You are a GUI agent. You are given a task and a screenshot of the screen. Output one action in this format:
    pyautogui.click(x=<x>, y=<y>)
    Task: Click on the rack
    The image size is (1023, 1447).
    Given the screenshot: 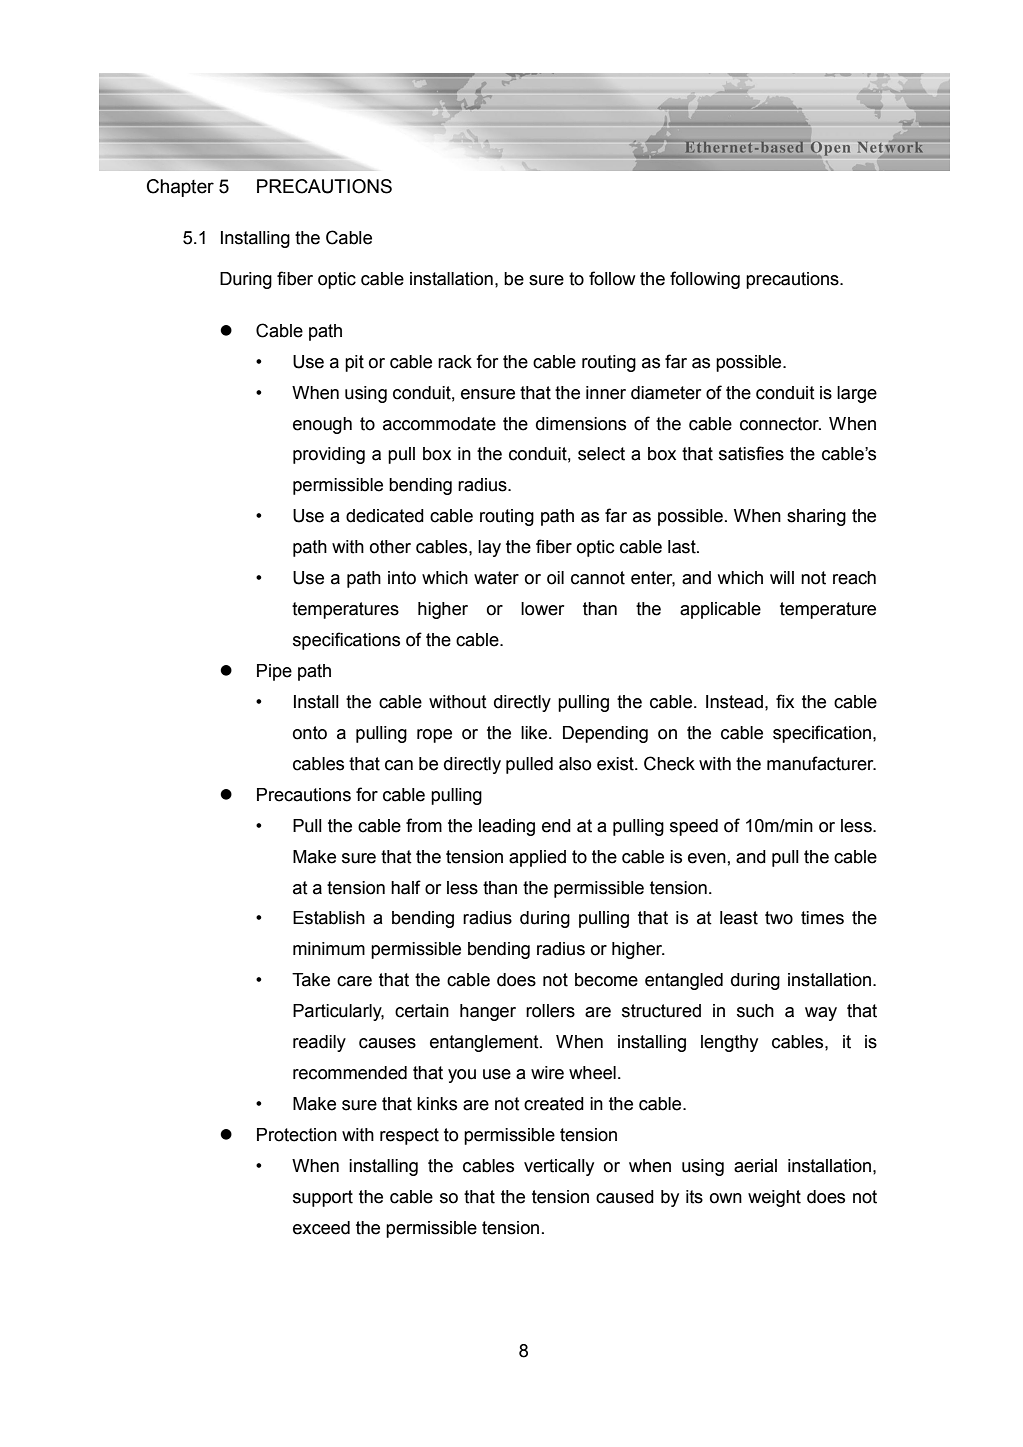 What is the action you would take?
    pyautogui.click(x=455, y=362)
